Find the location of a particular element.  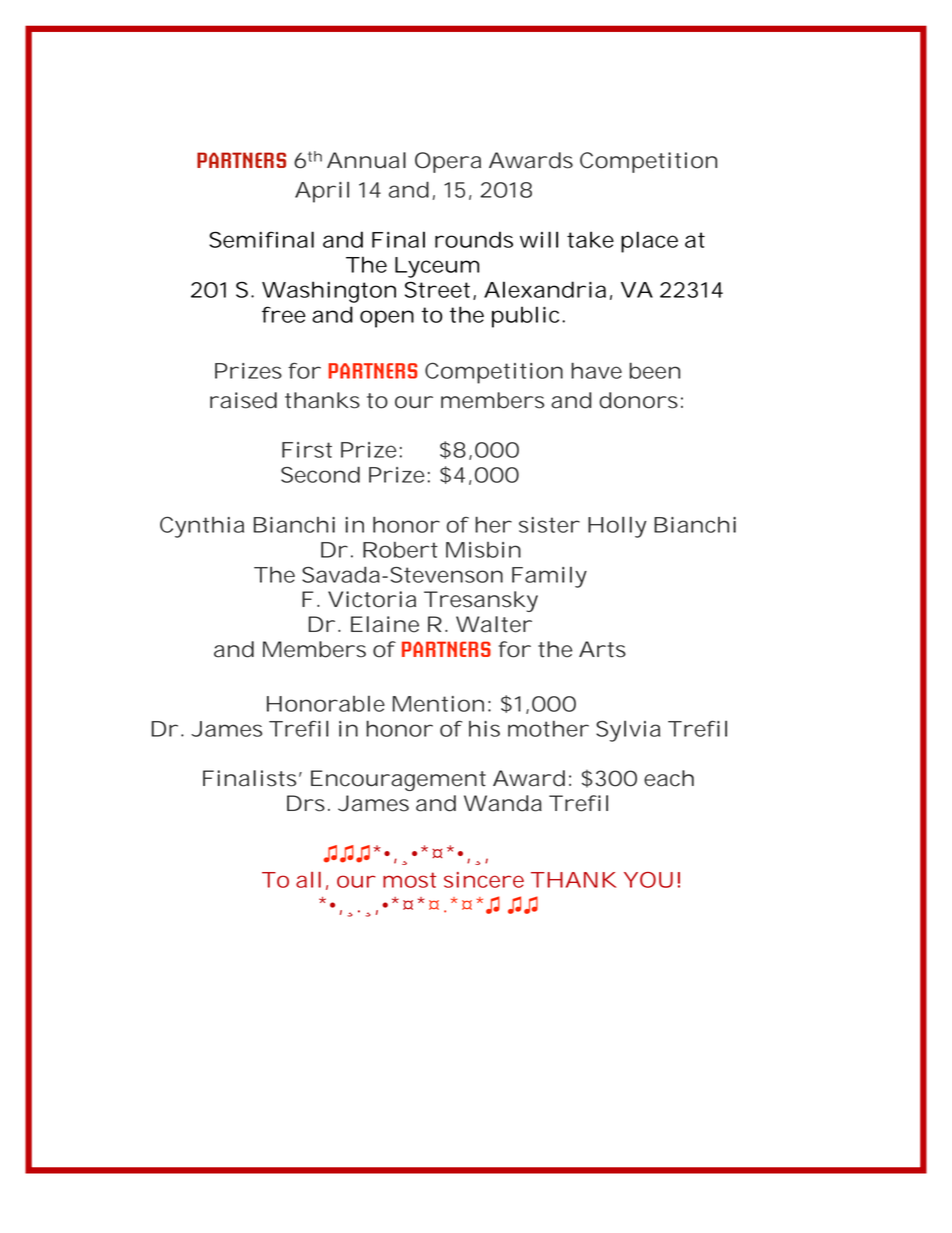

Opera is located at coordinates (448, 162).
